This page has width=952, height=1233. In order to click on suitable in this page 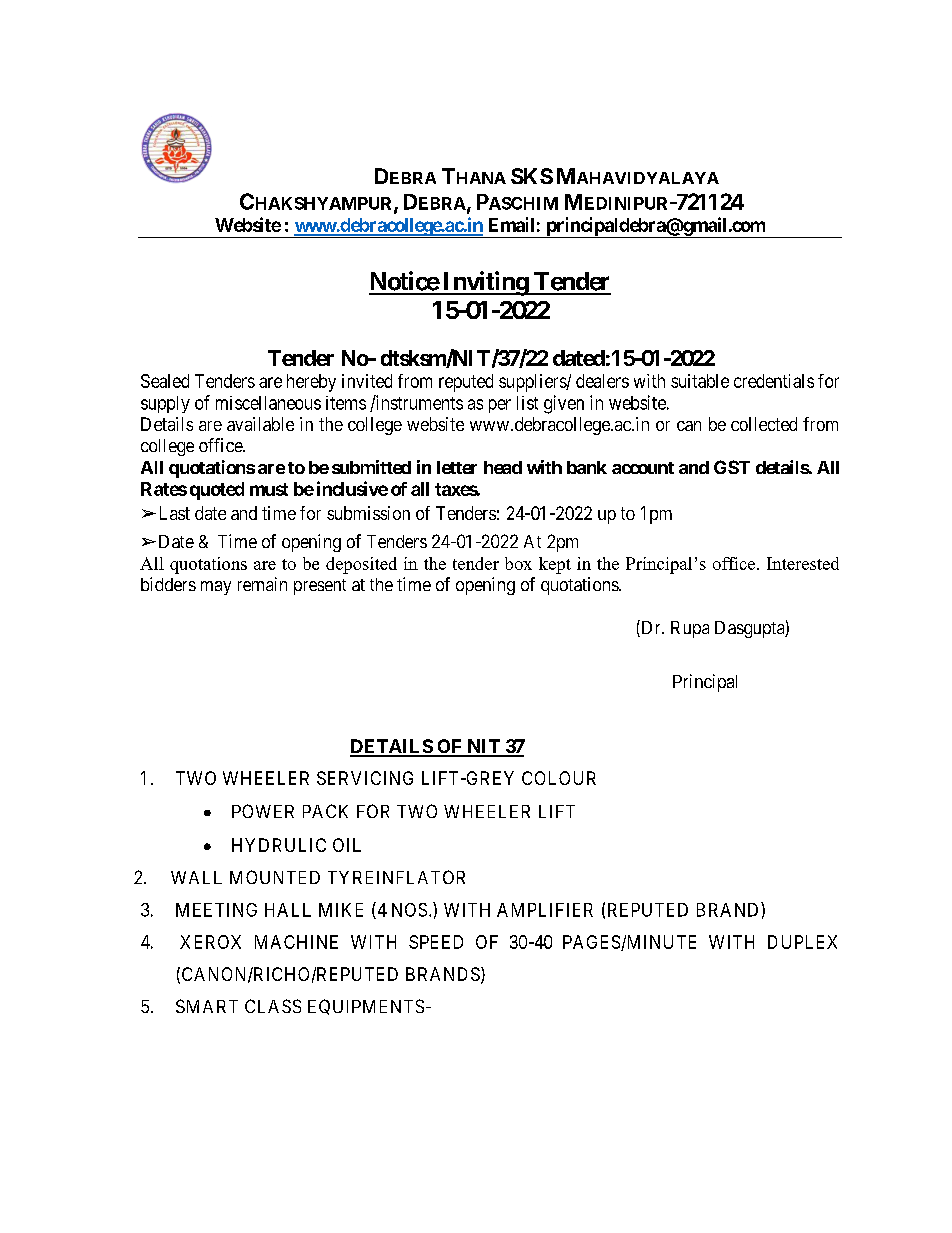, I will do `click(700, 381)`.
